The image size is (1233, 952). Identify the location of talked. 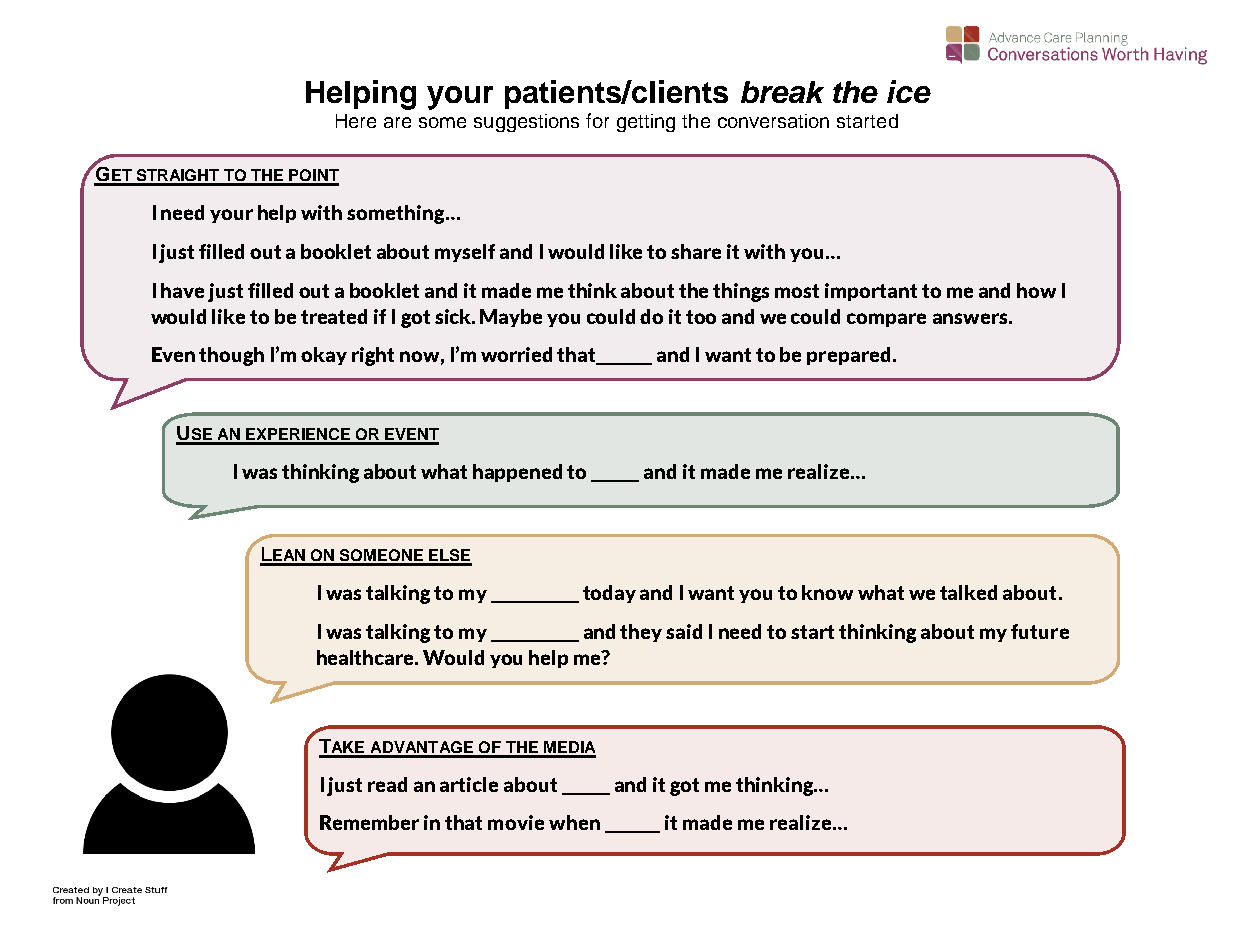
(968, 592).
